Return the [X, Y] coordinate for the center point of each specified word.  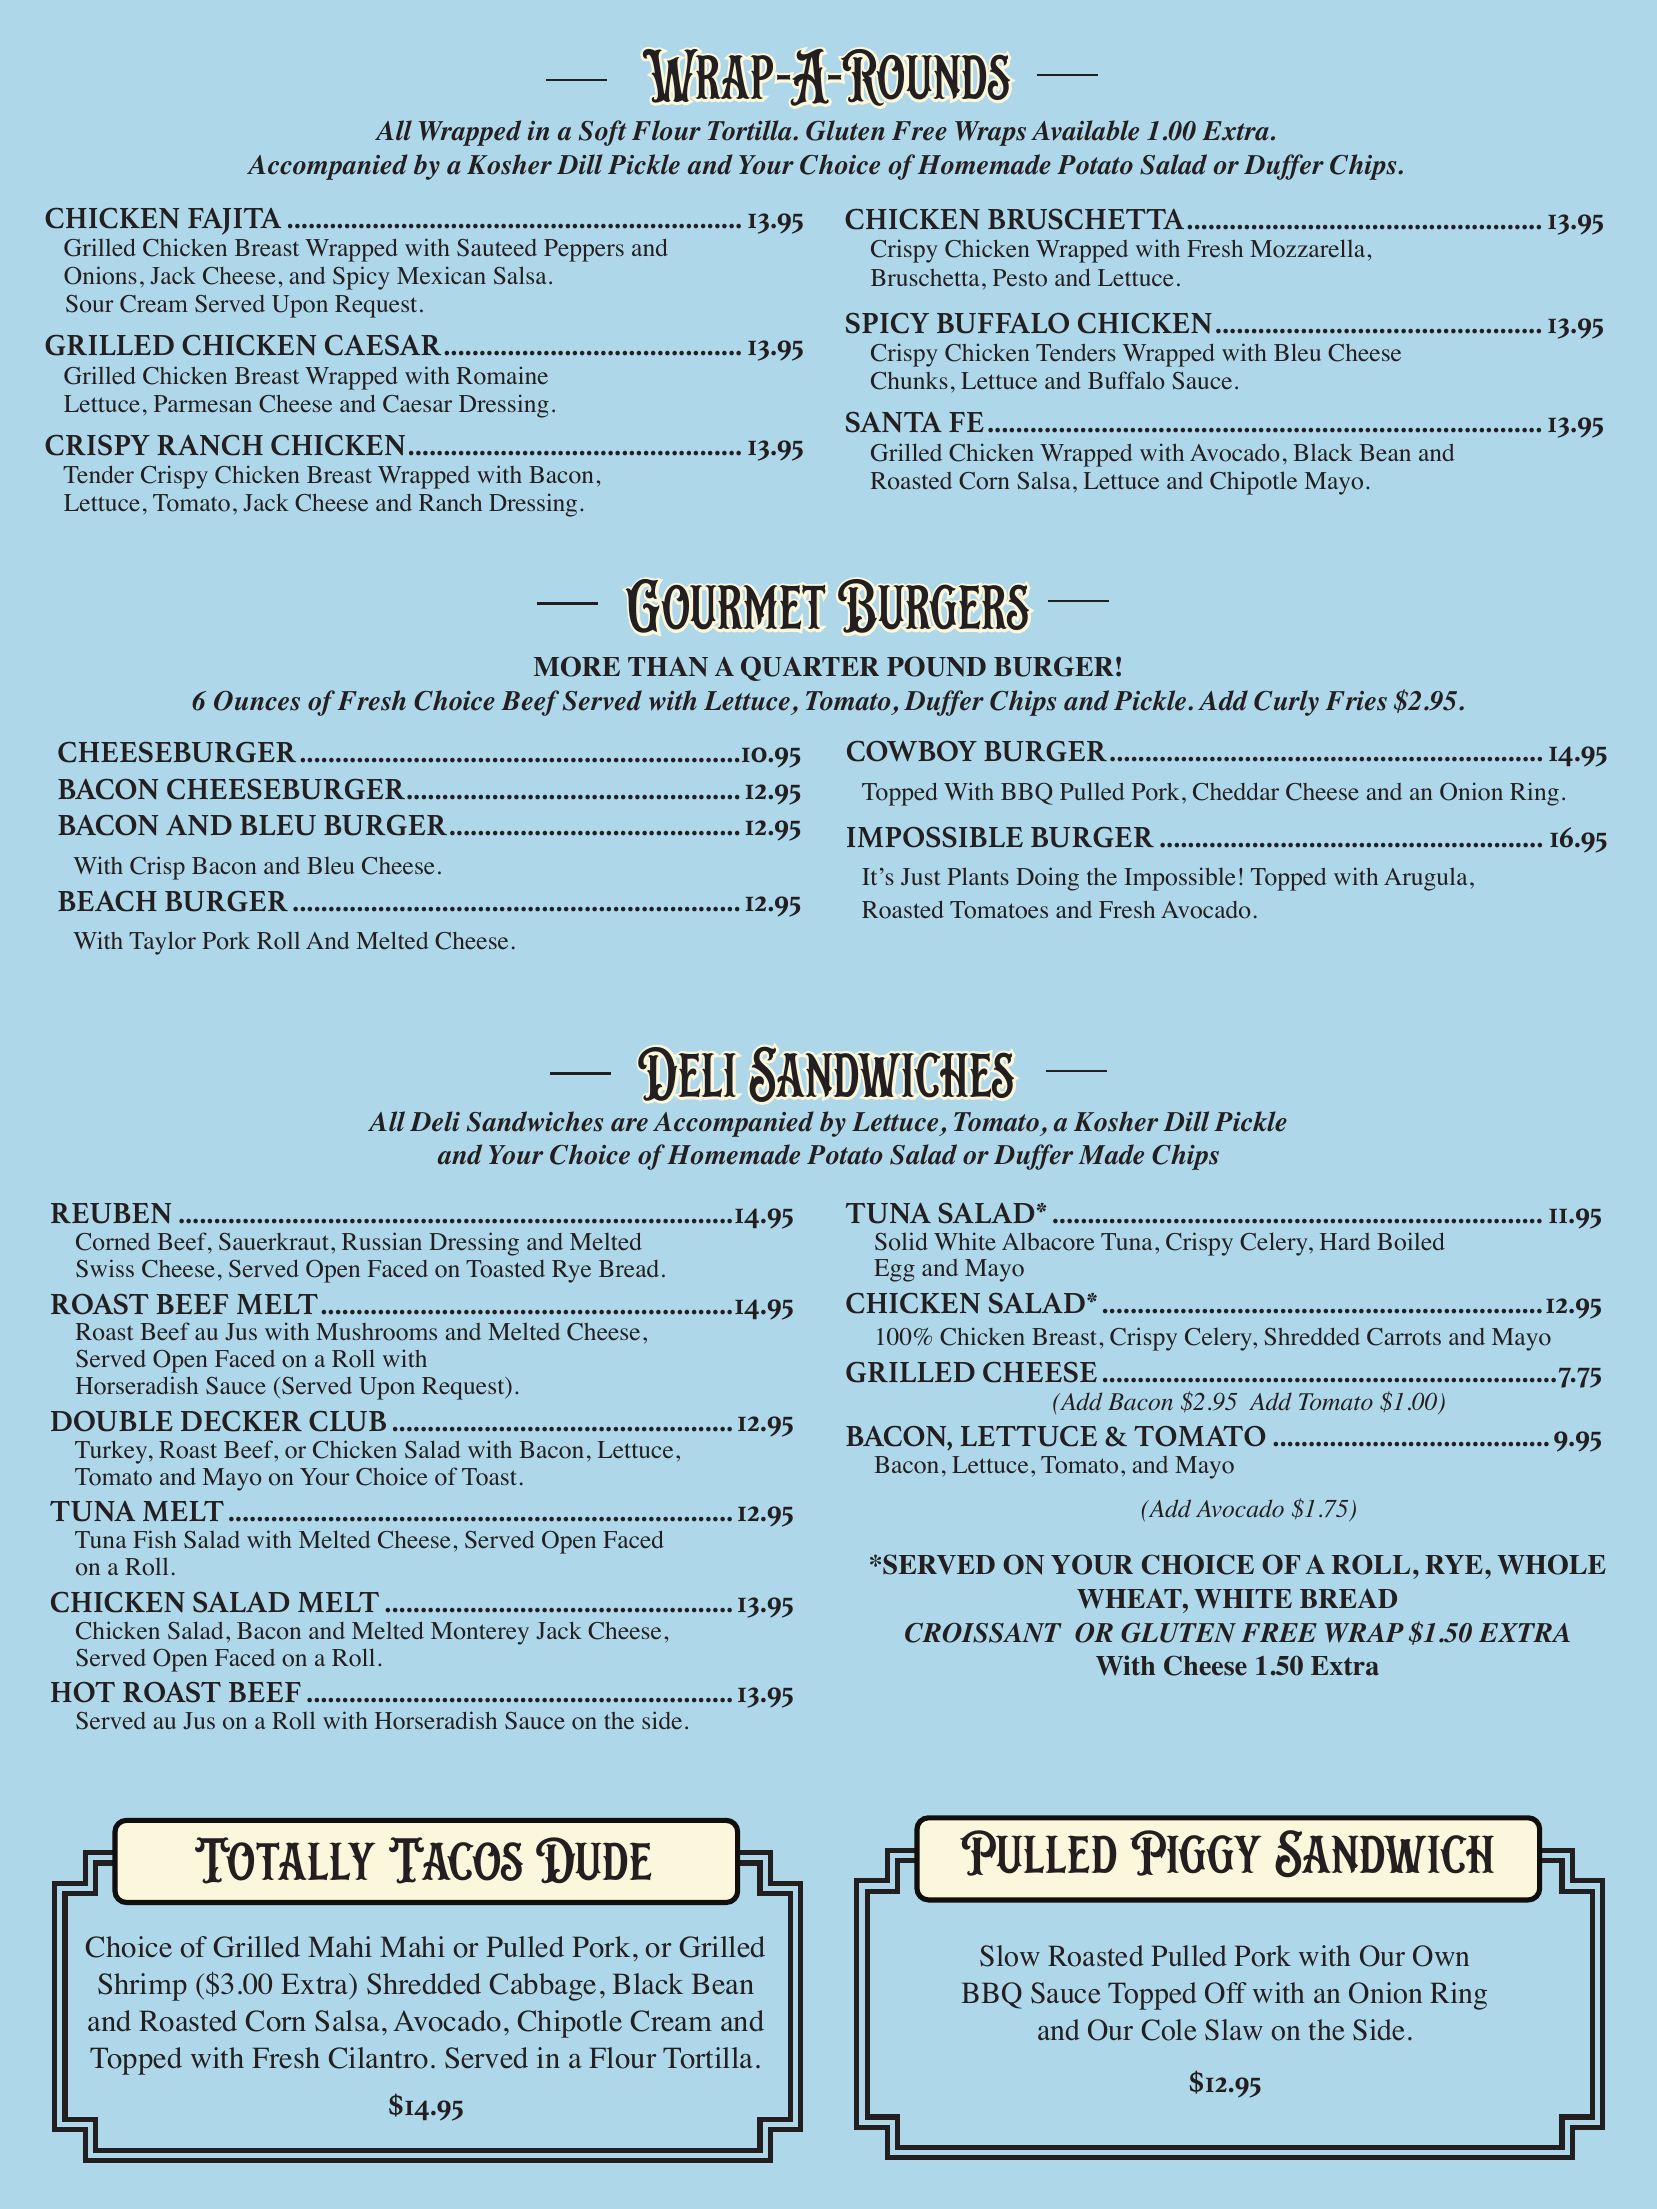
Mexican [441, 275]
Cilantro [378, 2058]
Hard [1345, 1241]
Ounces [257, 701]
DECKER [241, 1421]
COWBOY [912, 751]
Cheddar [1236, 792]
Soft [602, 133]
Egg [894, 1270]
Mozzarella [1307, 248]
